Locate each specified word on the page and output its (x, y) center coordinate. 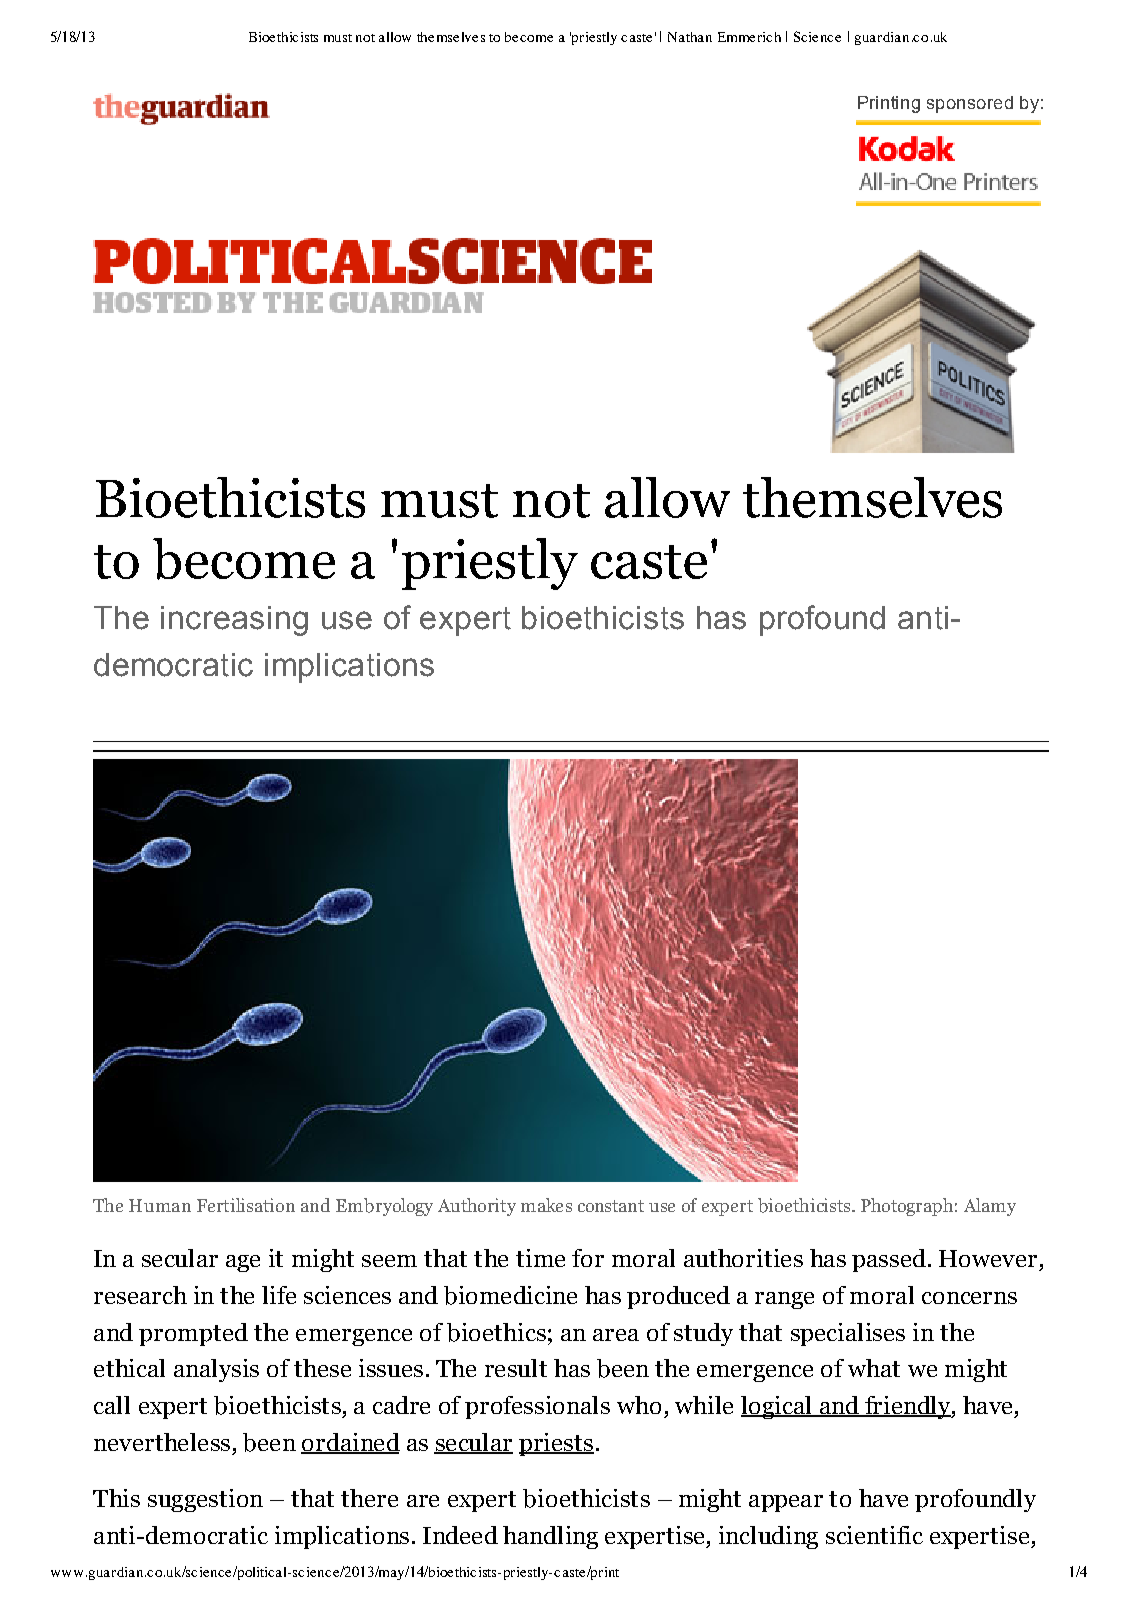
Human (160, 1205)
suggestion (205, 1500)
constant (611, 1206)
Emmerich (749, 37)
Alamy (990, 1207)
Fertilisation (246, 1205)
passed (889, 1260)
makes (546, 1205)
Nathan (690, 37)
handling (550, 1537)
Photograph (907, 1207)
